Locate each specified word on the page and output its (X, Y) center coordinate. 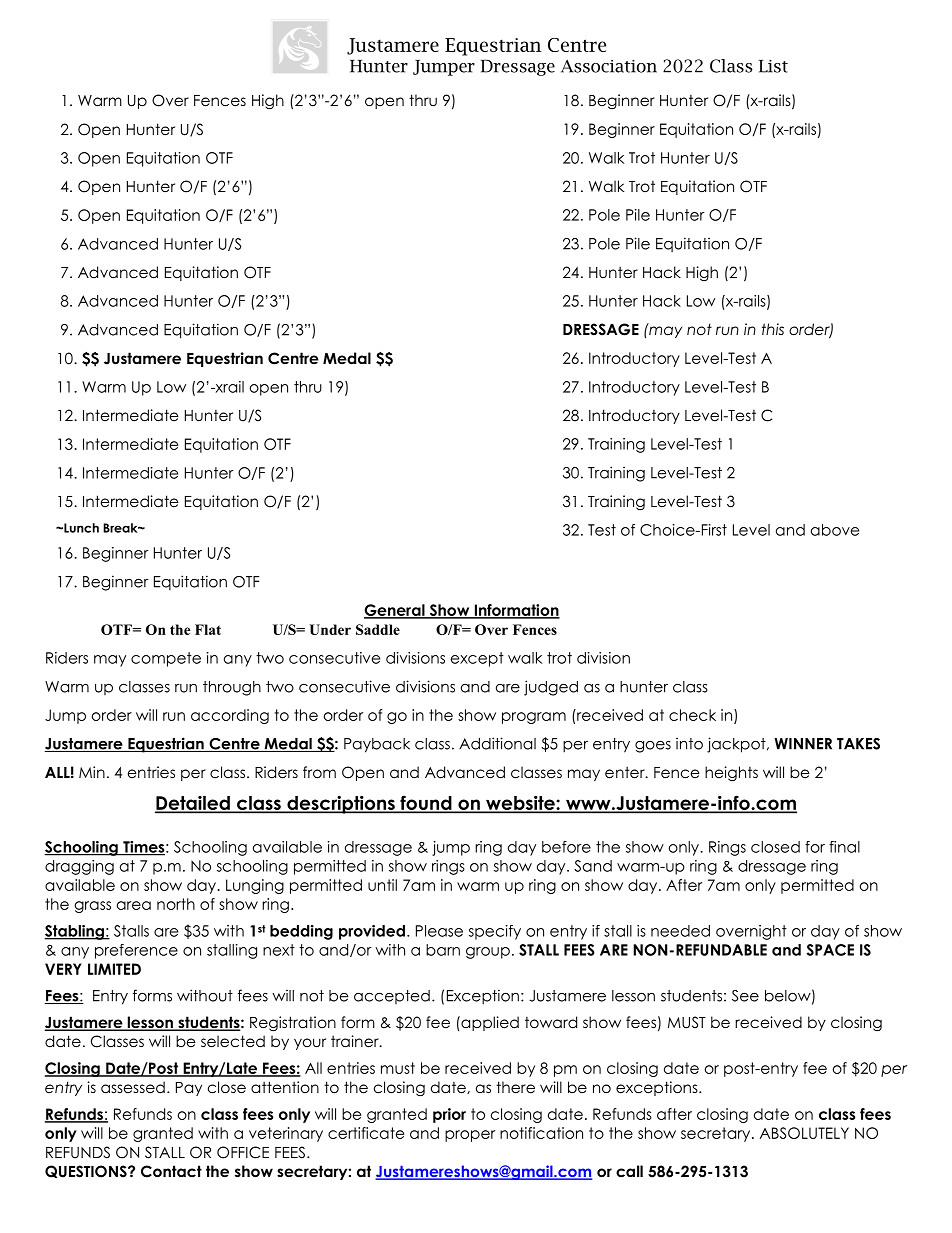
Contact (171, 1171)
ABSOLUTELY (804, 1133)
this (773, 329)
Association (609, 66)
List (773, 66)
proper (470, 1136)
